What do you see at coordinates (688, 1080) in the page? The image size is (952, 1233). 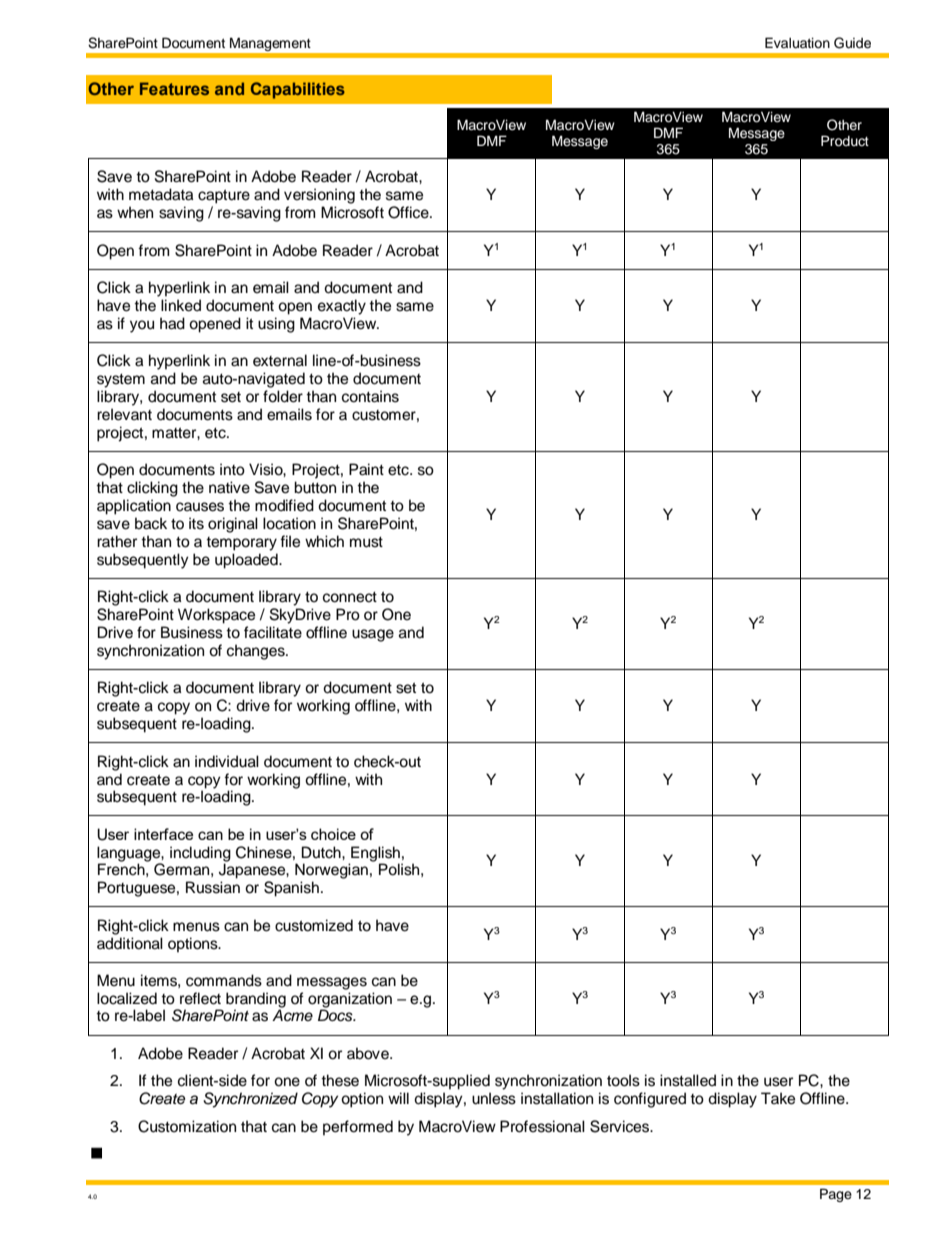 I see `installed` at bounding box center [688, 1080].
